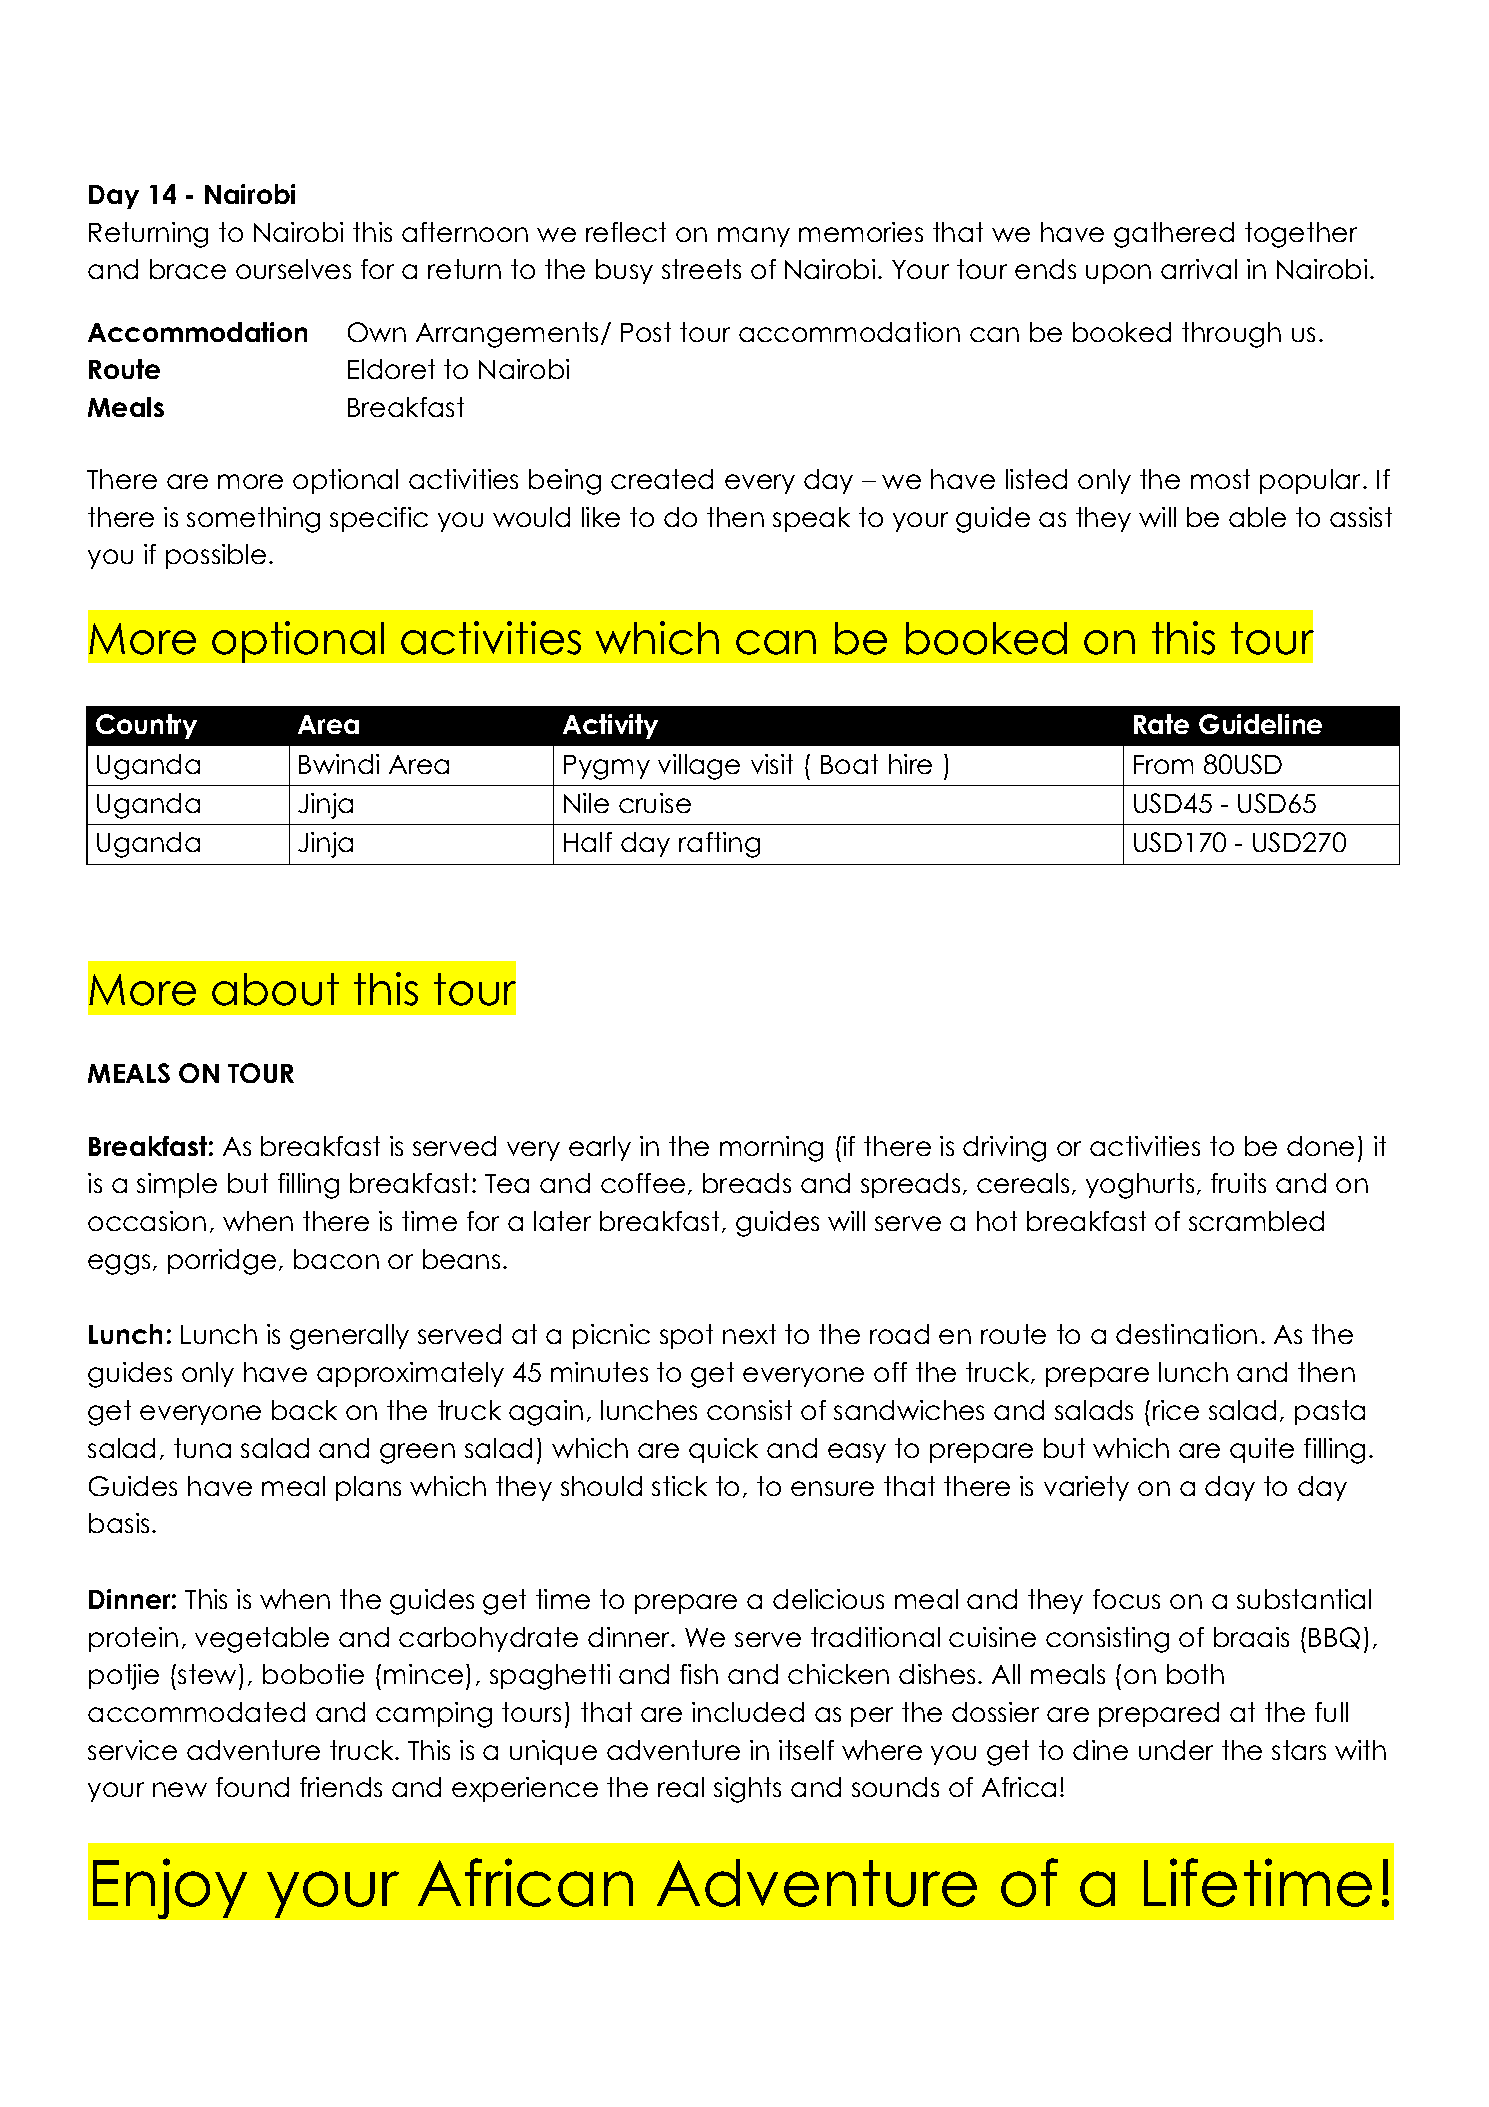 The image size is (1489, 2107). I want to click on quite, so click(1262, 1450).
